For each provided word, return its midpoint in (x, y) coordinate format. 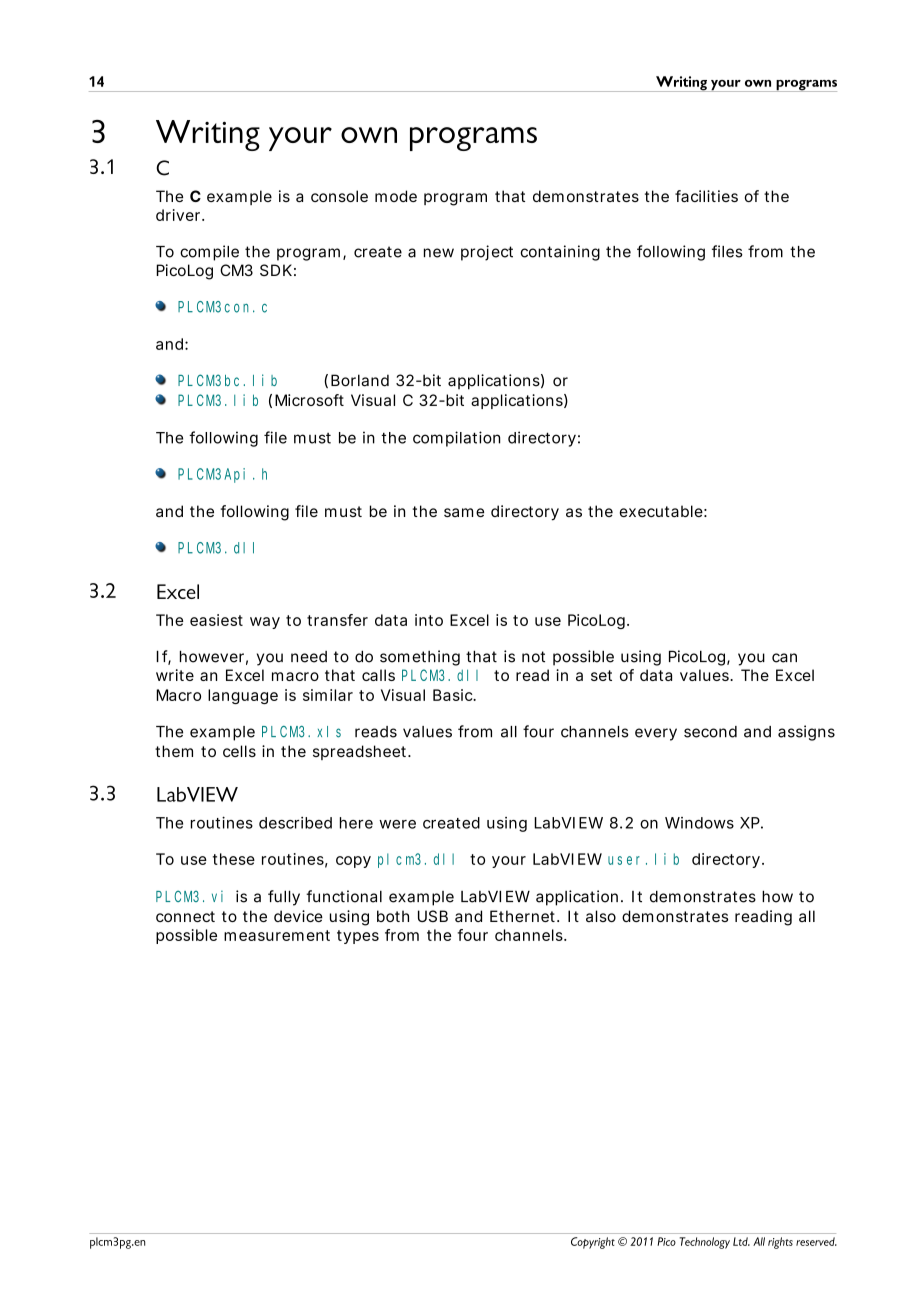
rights (780, 1243)
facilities (706, 196)
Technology (705, 1243)
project (487, 253)
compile (209, 253)
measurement (277, 935)
